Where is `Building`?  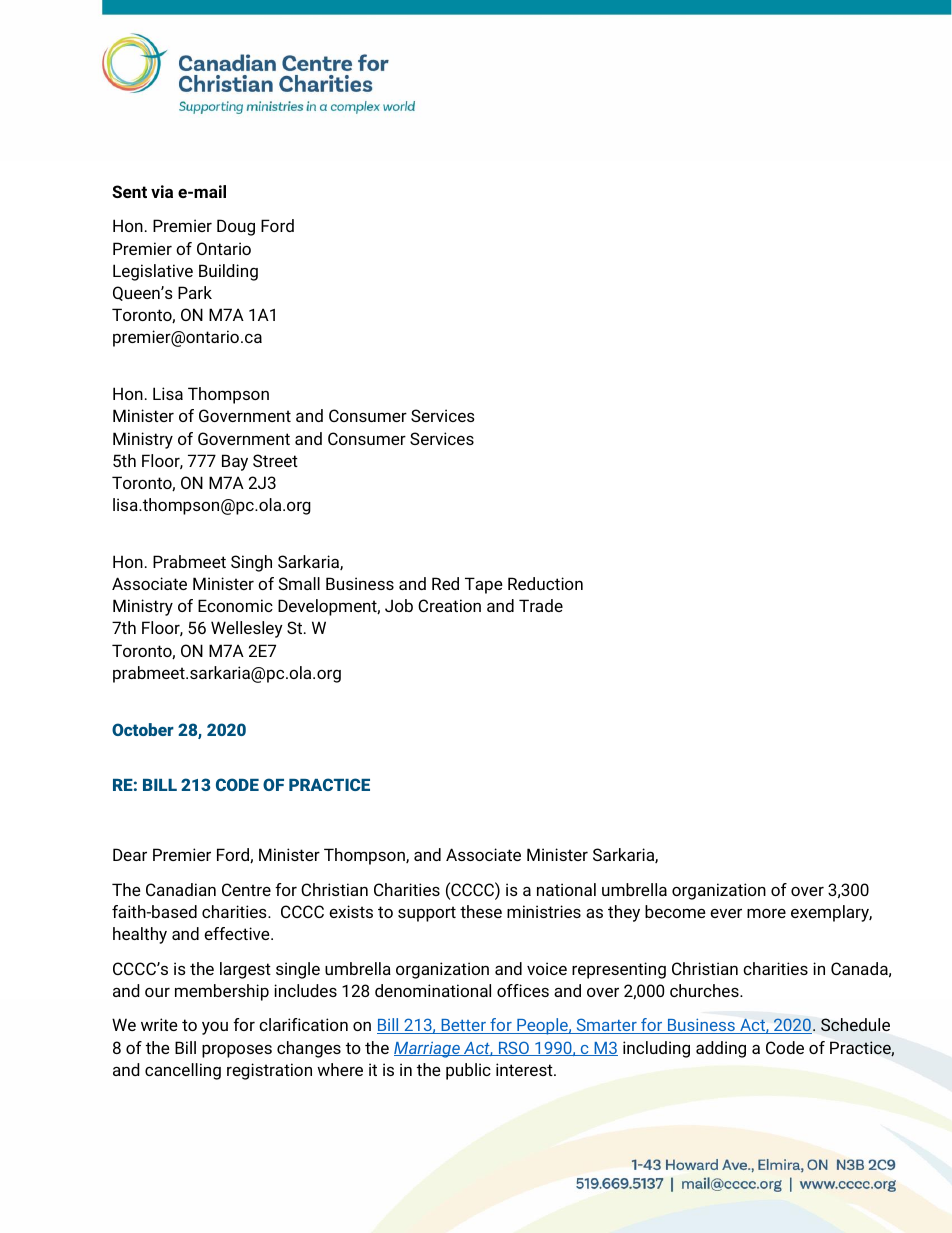 Building is located at coordinates (228, 272).
